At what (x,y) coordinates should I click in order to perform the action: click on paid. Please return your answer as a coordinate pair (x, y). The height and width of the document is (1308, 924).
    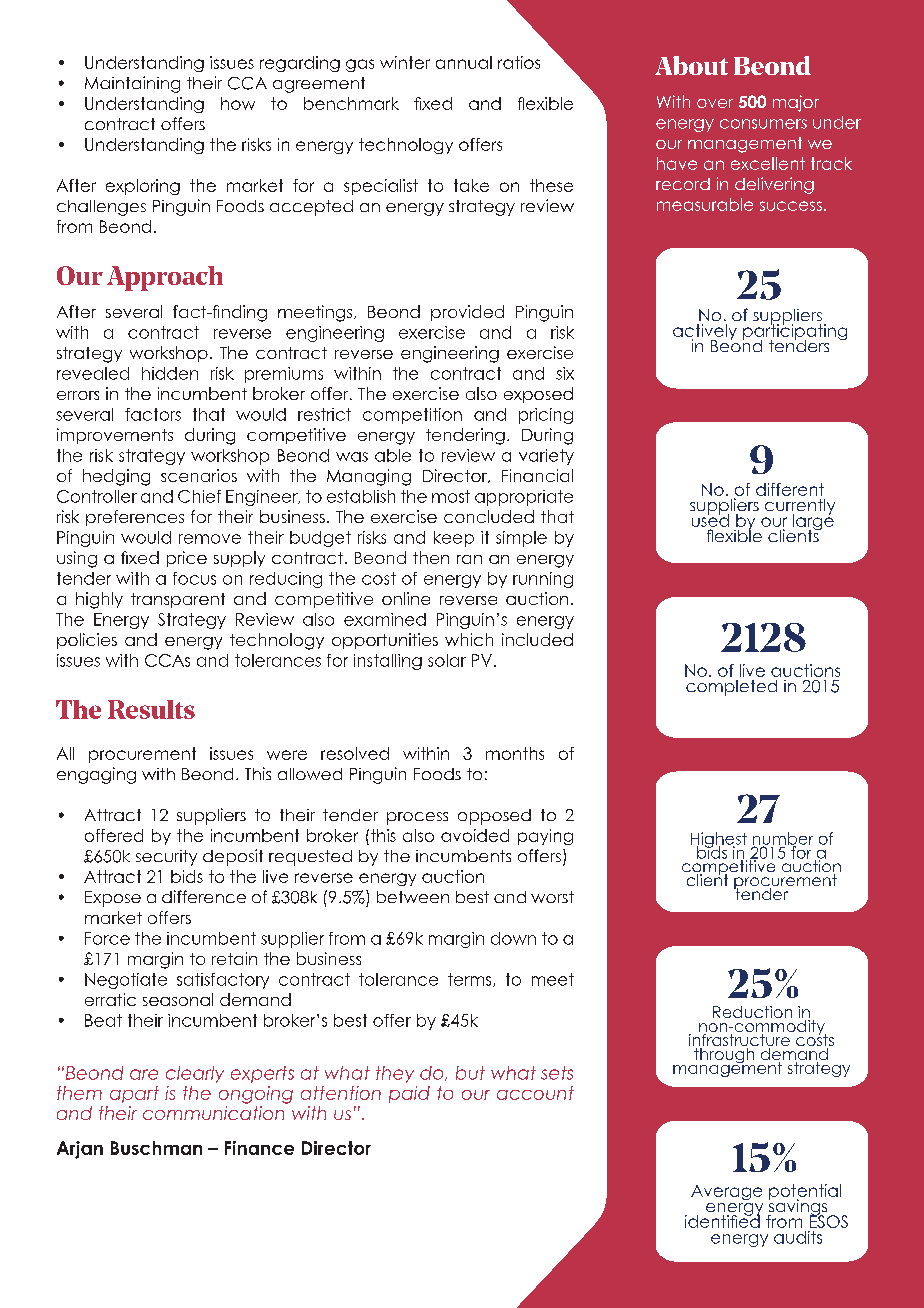
    Looking at the image, I should click on (409, 1094).
